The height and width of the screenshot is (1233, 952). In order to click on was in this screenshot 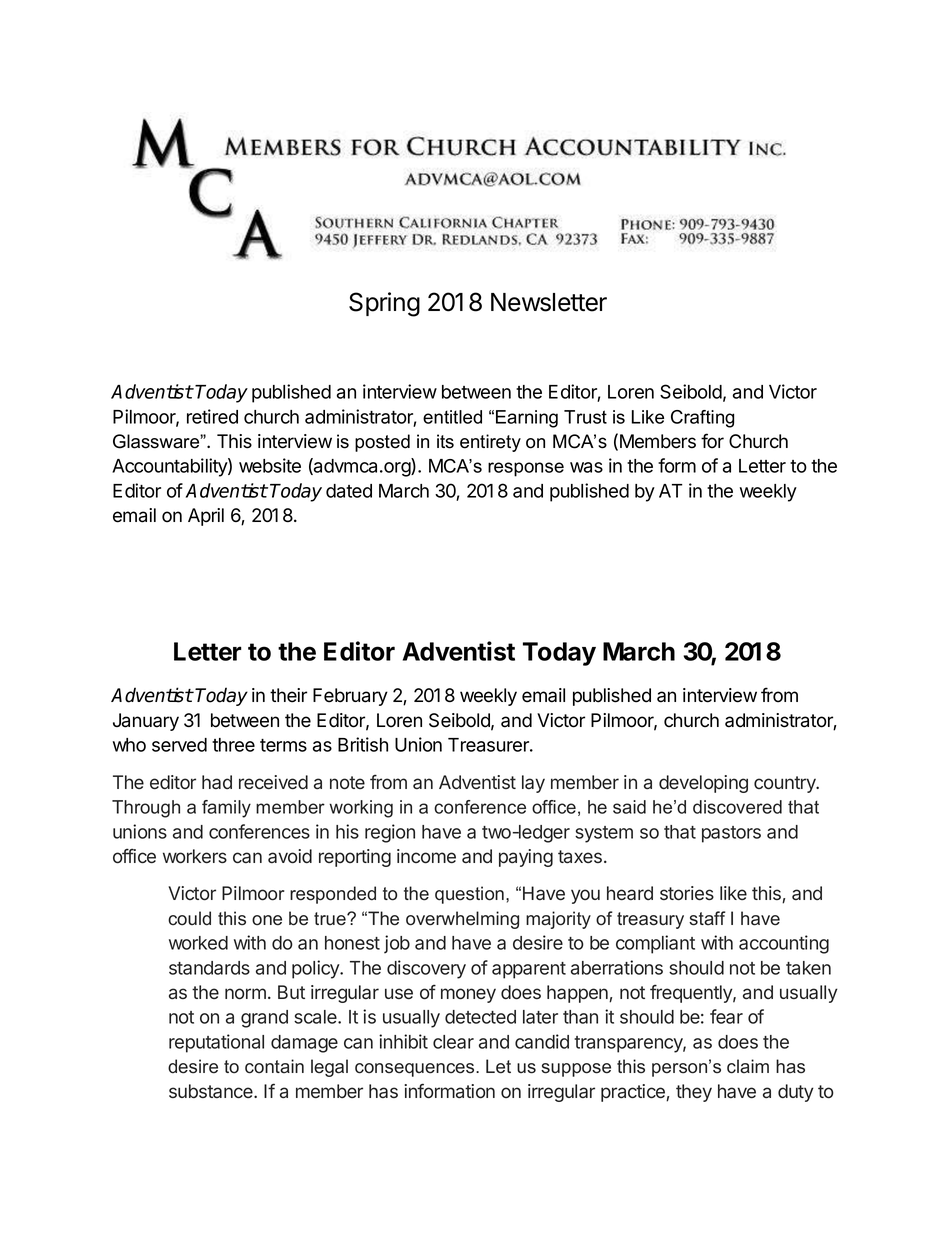, I will do `click(586, 467)`.
